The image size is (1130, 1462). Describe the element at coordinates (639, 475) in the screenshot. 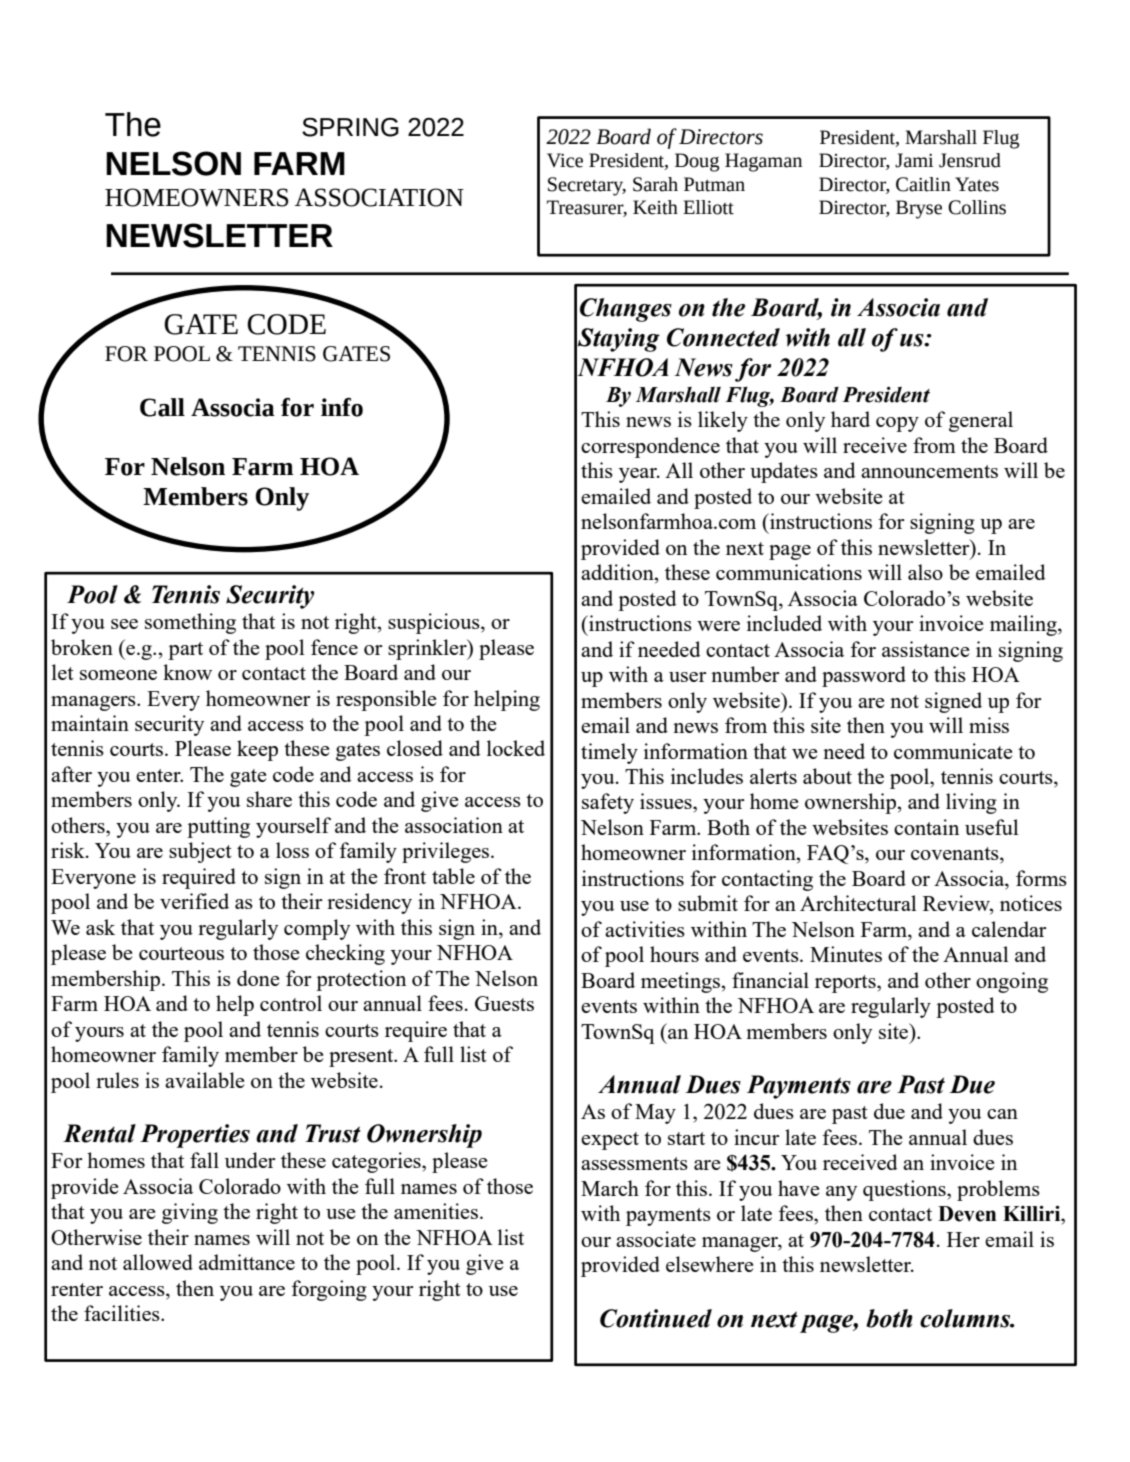

I see `year` at that location.
